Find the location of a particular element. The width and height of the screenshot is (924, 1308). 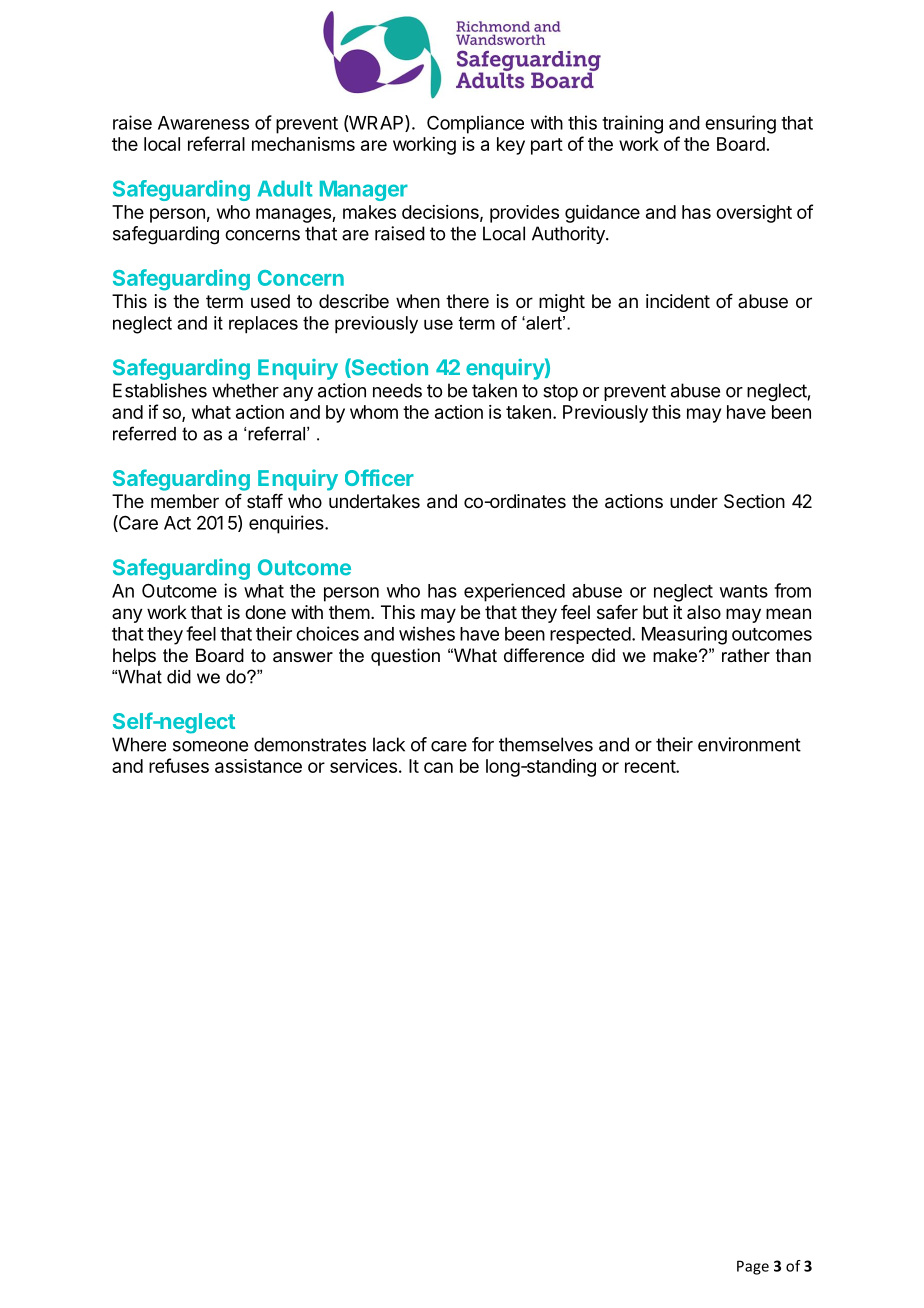

assistance is located at coordinates (258, 766).
